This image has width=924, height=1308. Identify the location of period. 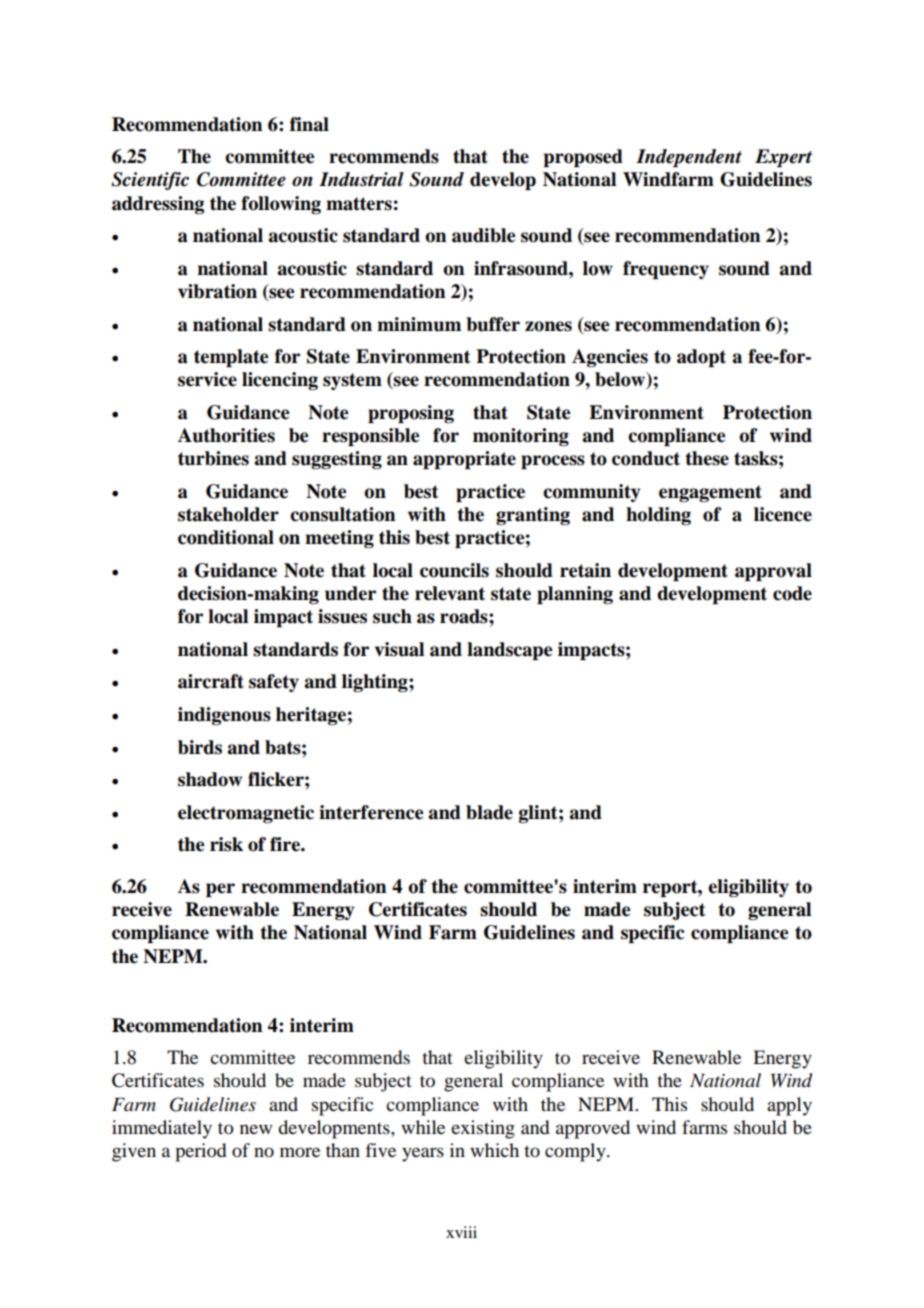
(200, 1152).
